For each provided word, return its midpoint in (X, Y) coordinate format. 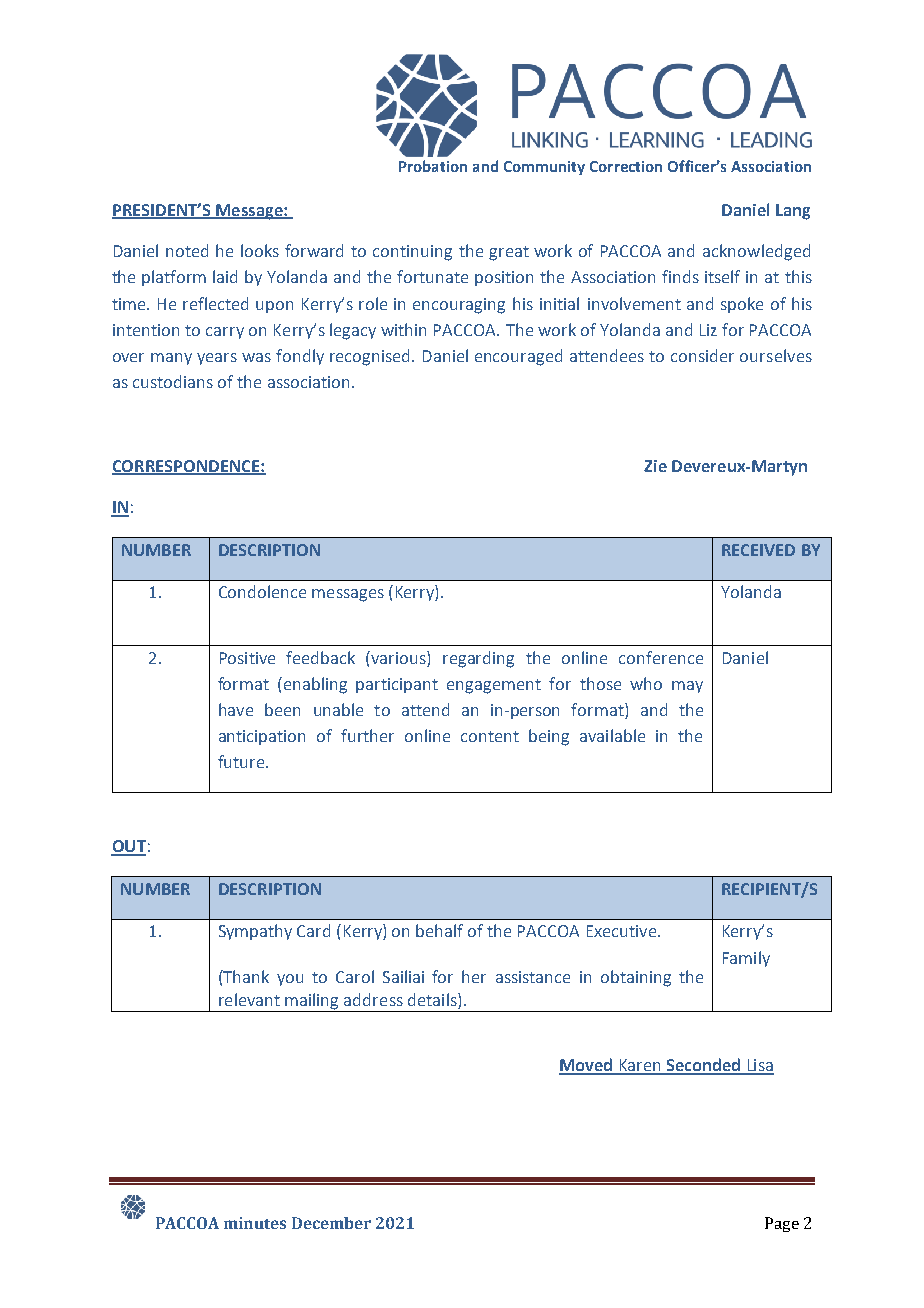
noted (187, 250)
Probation (433, 166)
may (687, 687)
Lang (793, 212)
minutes (255, 1223)
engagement (494, 686)
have (236, 709)
